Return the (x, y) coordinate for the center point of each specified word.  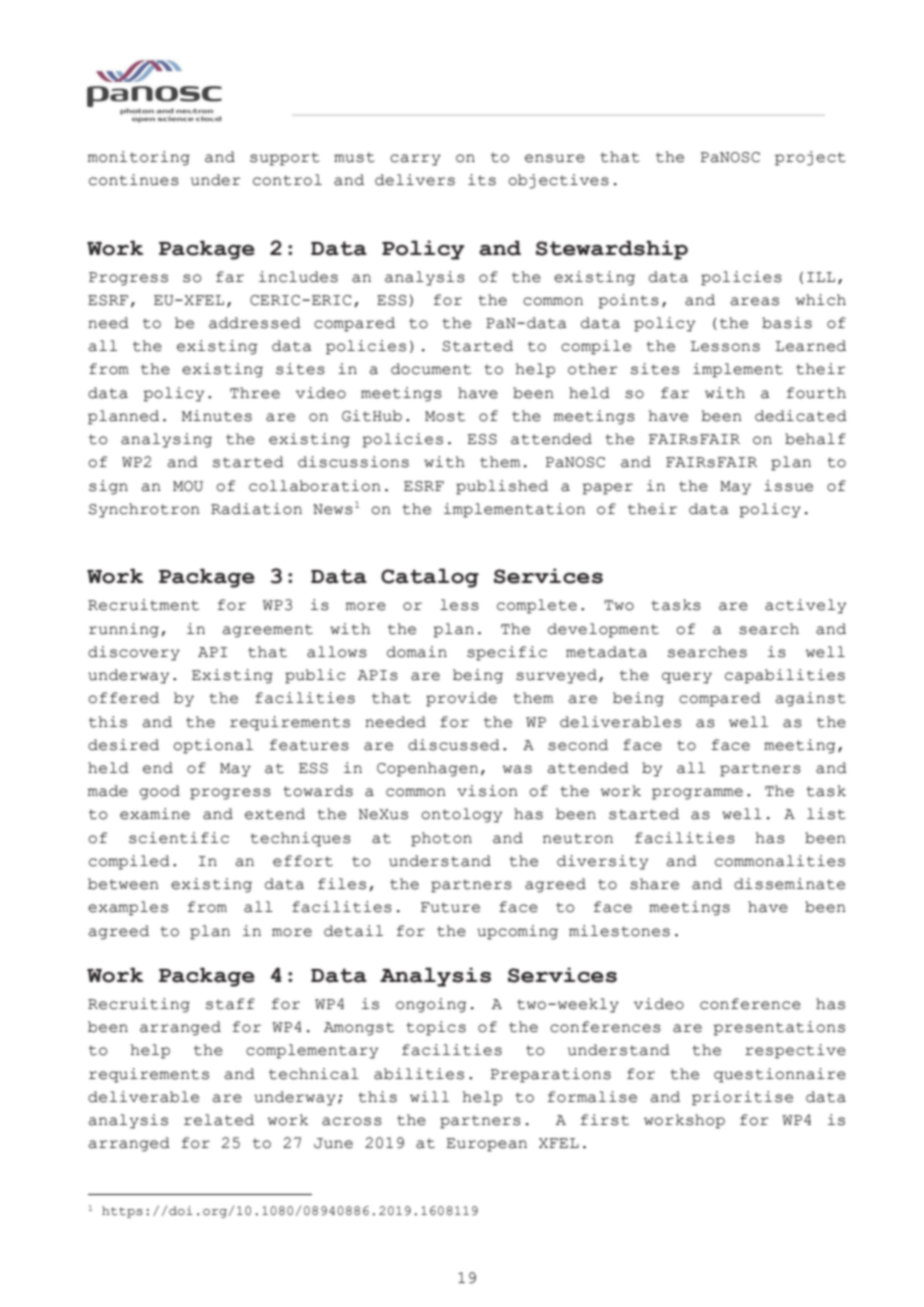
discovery (134, 653)
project (810, 158)
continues (134, 180)
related (219, 1120)
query (687, 678)
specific (507, 653)
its (482, 180)
